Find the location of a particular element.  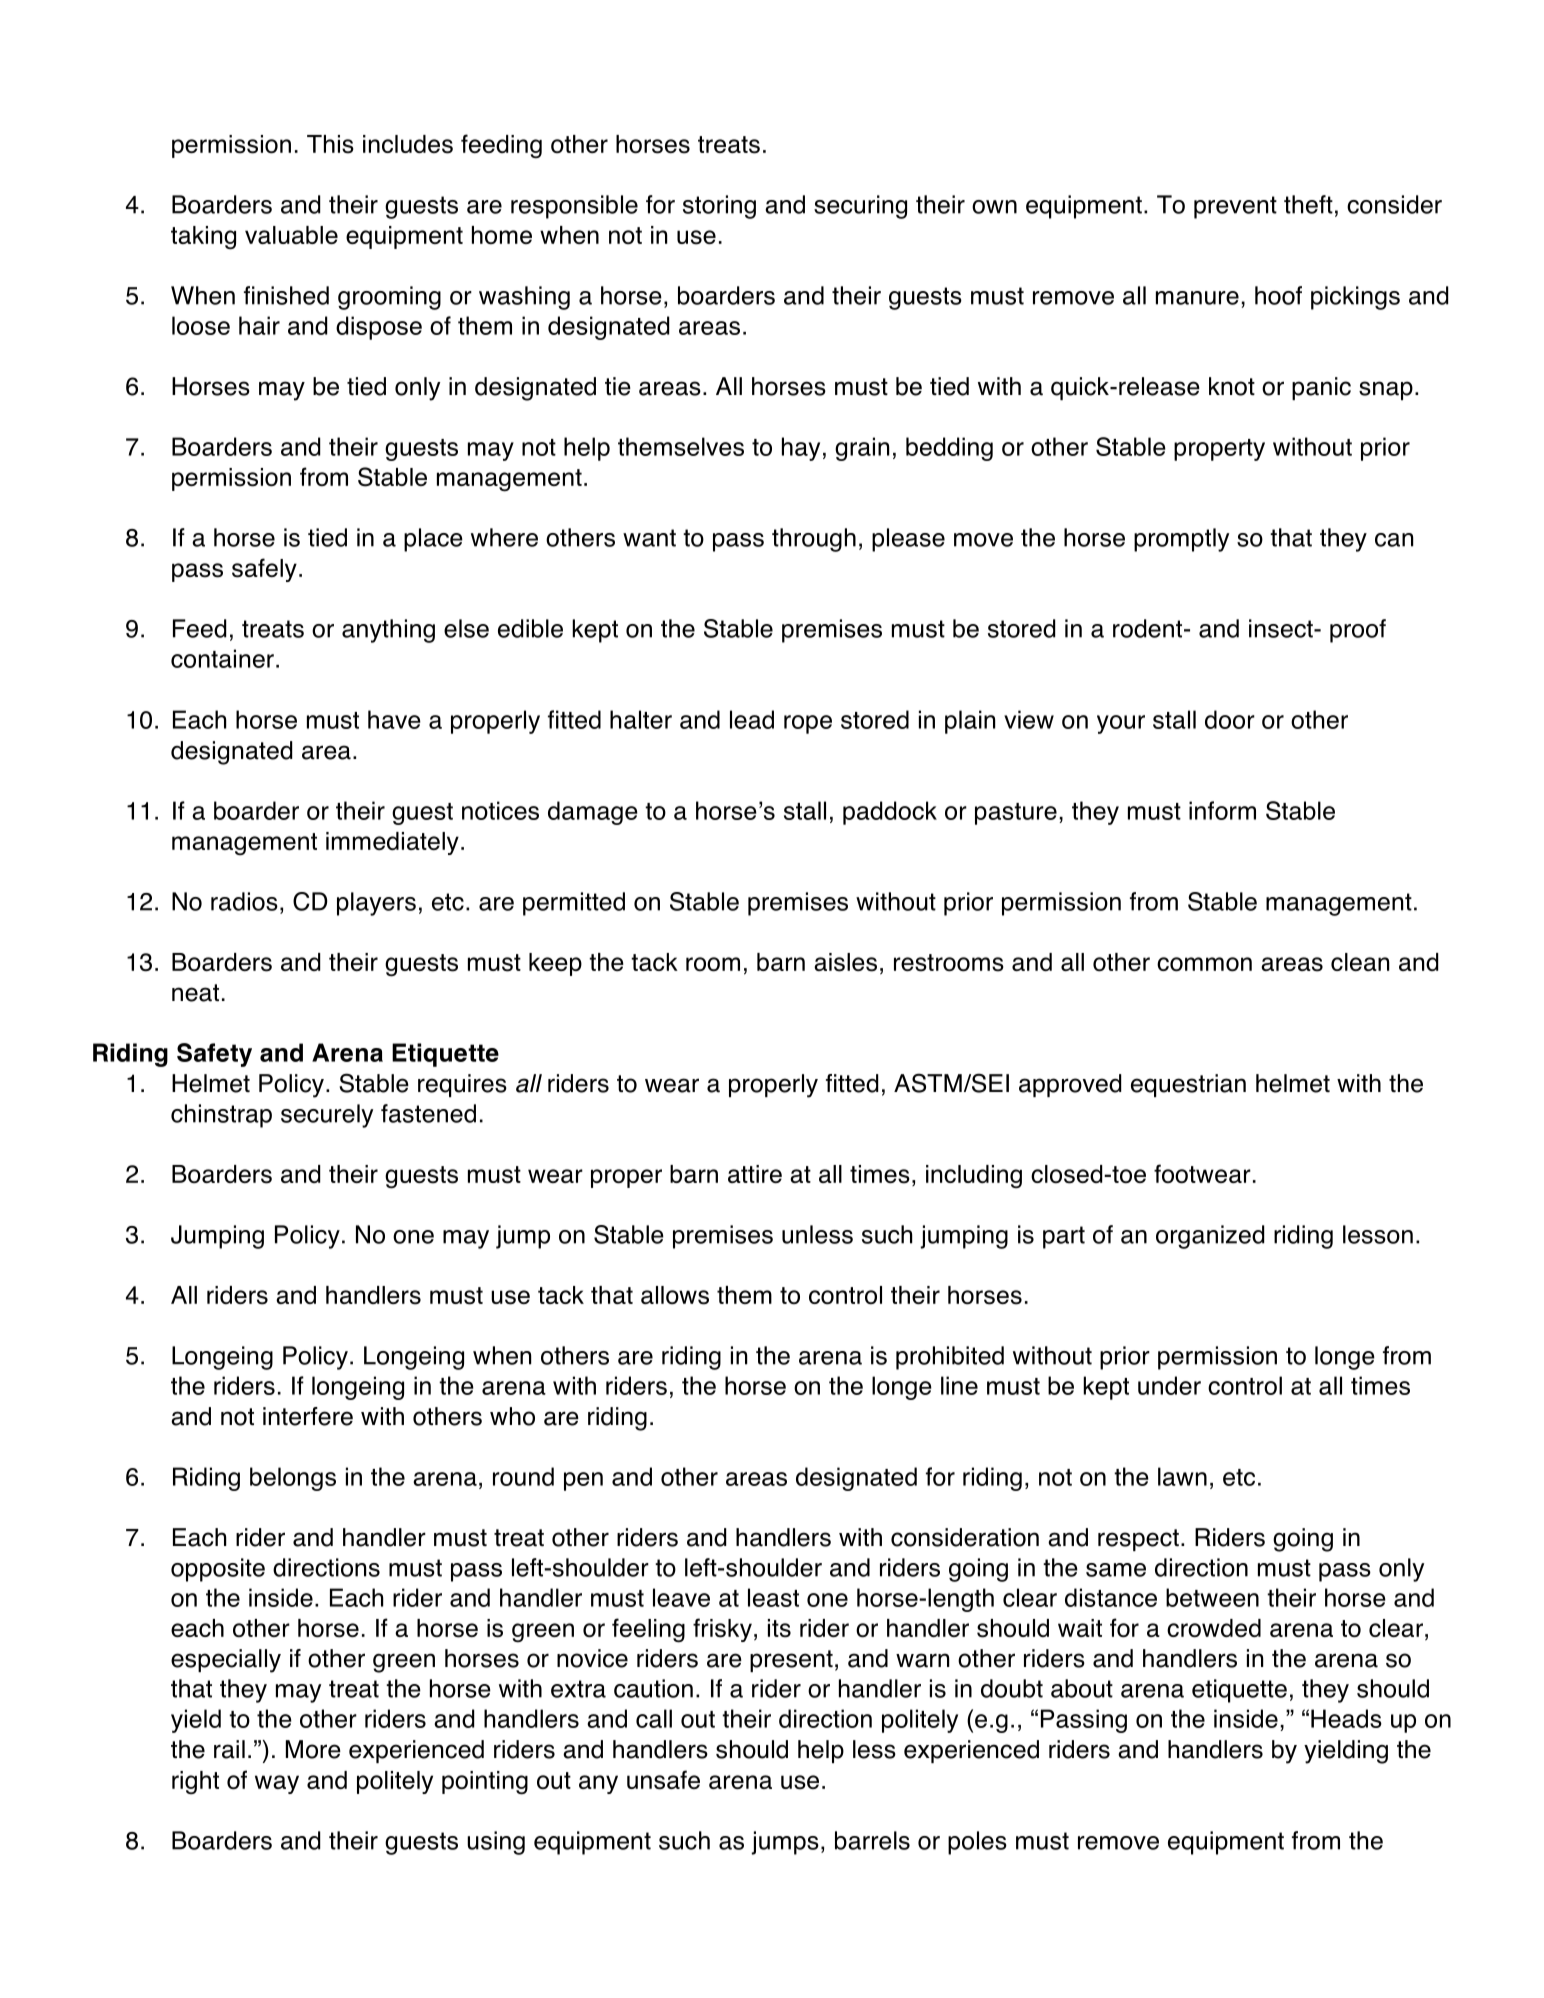

equestrian is located at coordinates (1188, 1085).
